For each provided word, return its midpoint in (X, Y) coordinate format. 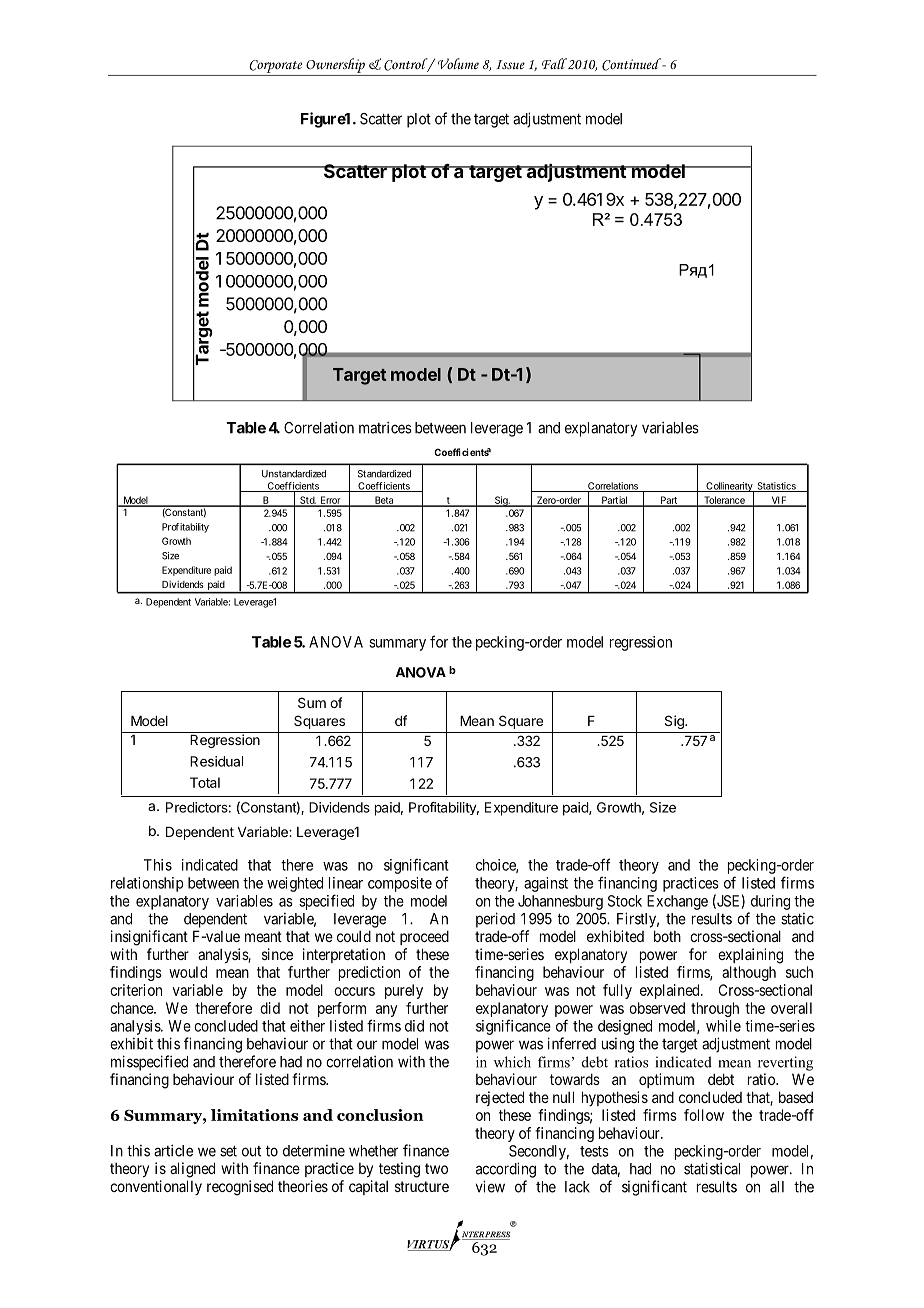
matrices (385, 427)
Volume (458, 63)
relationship (147, 884)
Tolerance (724, 501)
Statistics (776, 487)
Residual (216, 761)
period (495, 920)
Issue (510, 64)
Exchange (677, 902)
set (228, 1151)
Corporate (275, 66)
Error (331, 501)
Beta (384, 501)
